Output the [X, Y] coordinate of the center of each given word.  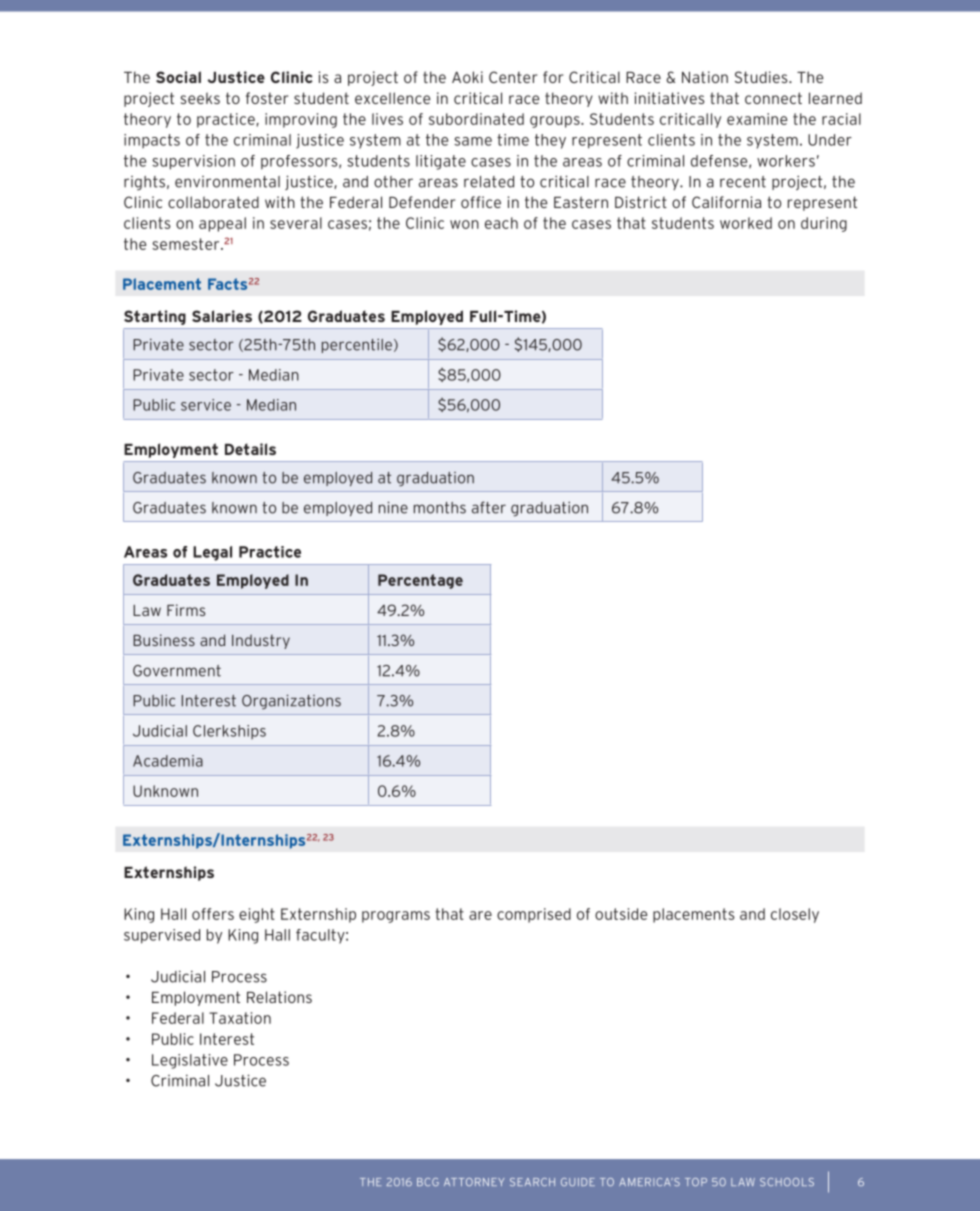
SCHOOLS [787, 1182]
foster [267, 98]
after [489, 507]
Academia [168, 761]
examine [757, 119]
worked [746, 223]
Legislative [190, 1061]
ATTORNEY [474, 1182]
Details [250, 449]
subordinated [476, 119]
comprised [534, 915]
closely [795, 915]
